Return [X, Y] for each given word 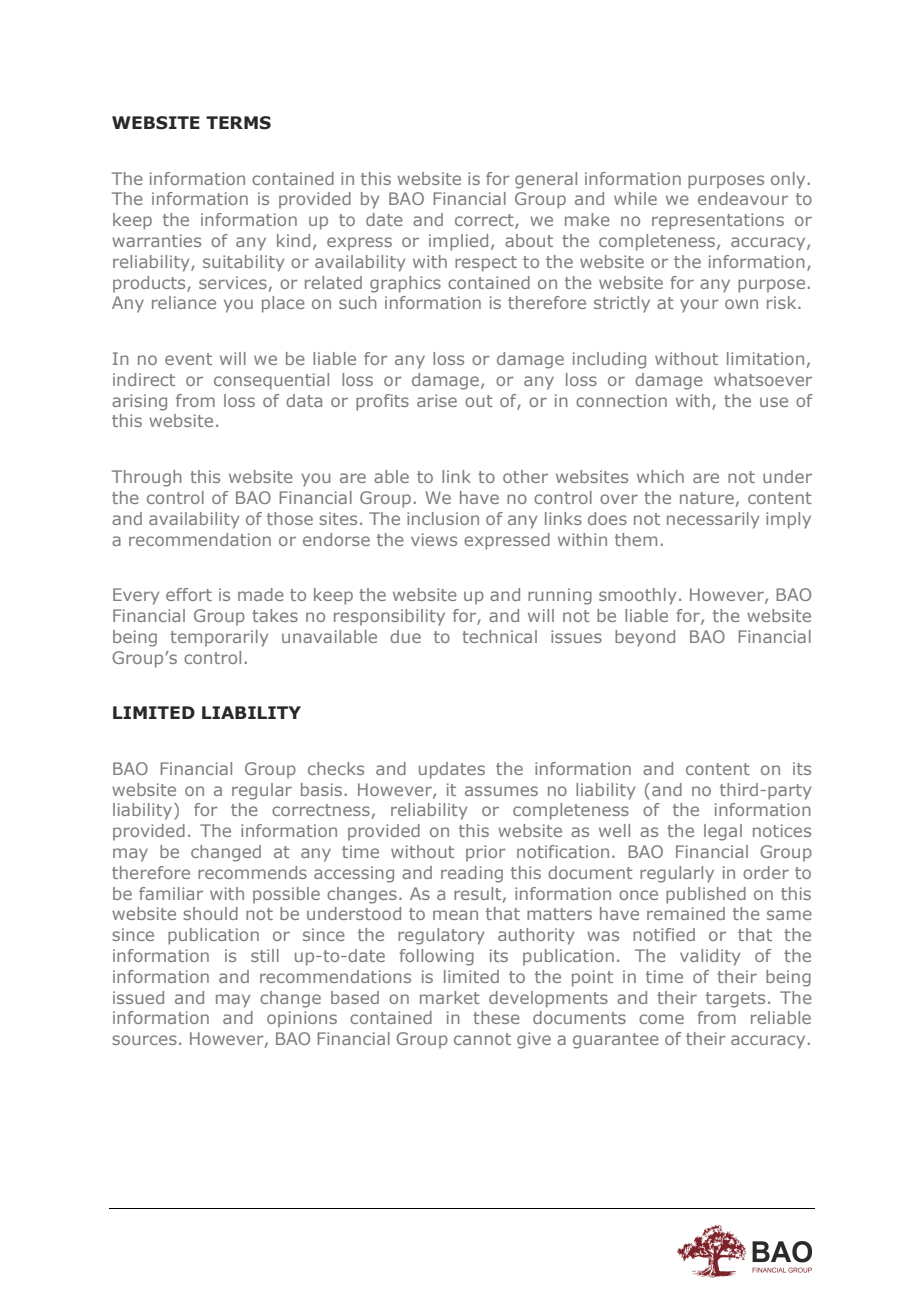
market [450, 997]
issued [138, 997]
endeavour [743, 198]
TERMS [238, 123]
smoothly [637, 596]
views [434, 539]
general [546, 180]
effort [189, 594]
